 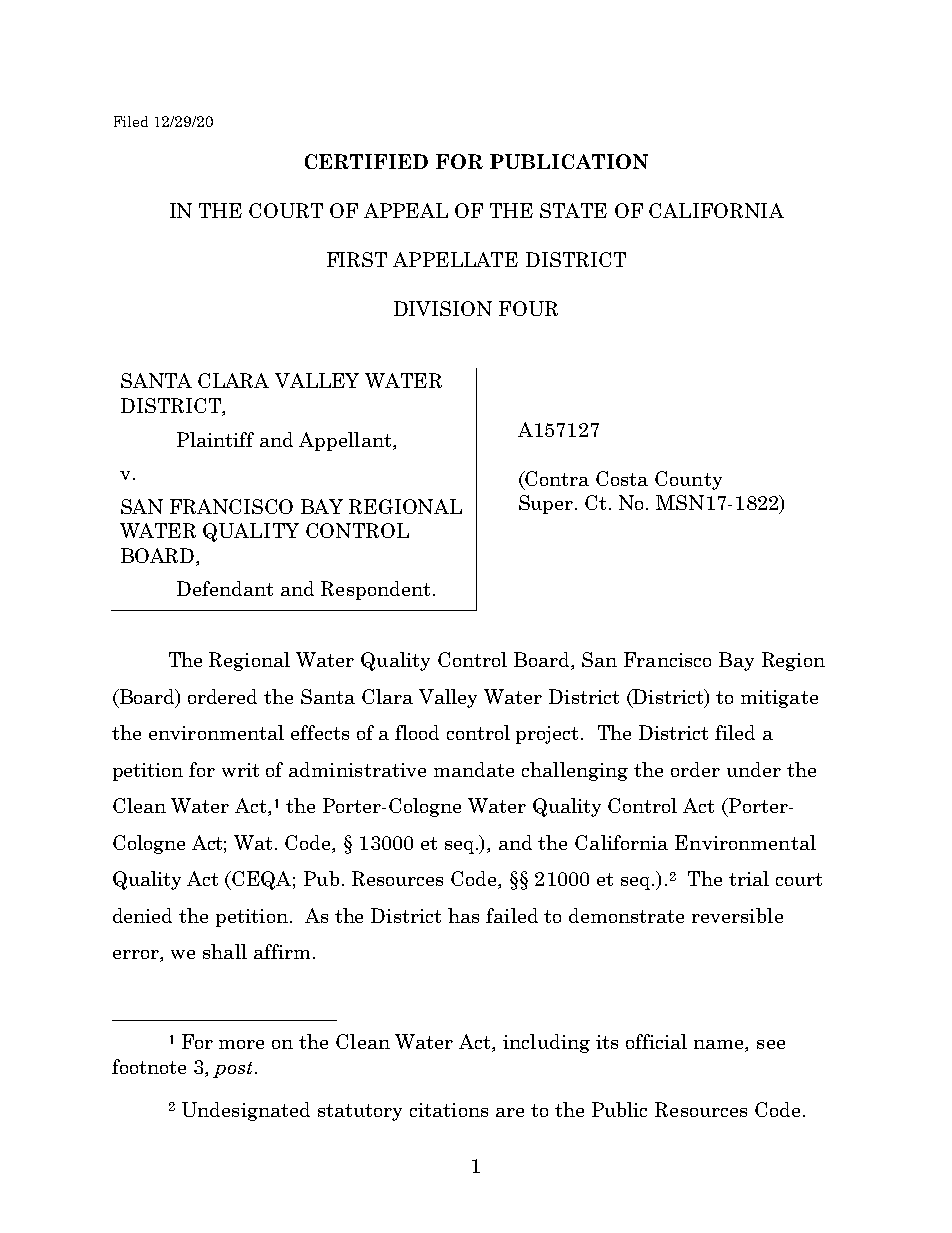 What do you see at coordinates (215, 439) in the screenshot?
I see `Plaintiff` at bounding box center [215, 439].
